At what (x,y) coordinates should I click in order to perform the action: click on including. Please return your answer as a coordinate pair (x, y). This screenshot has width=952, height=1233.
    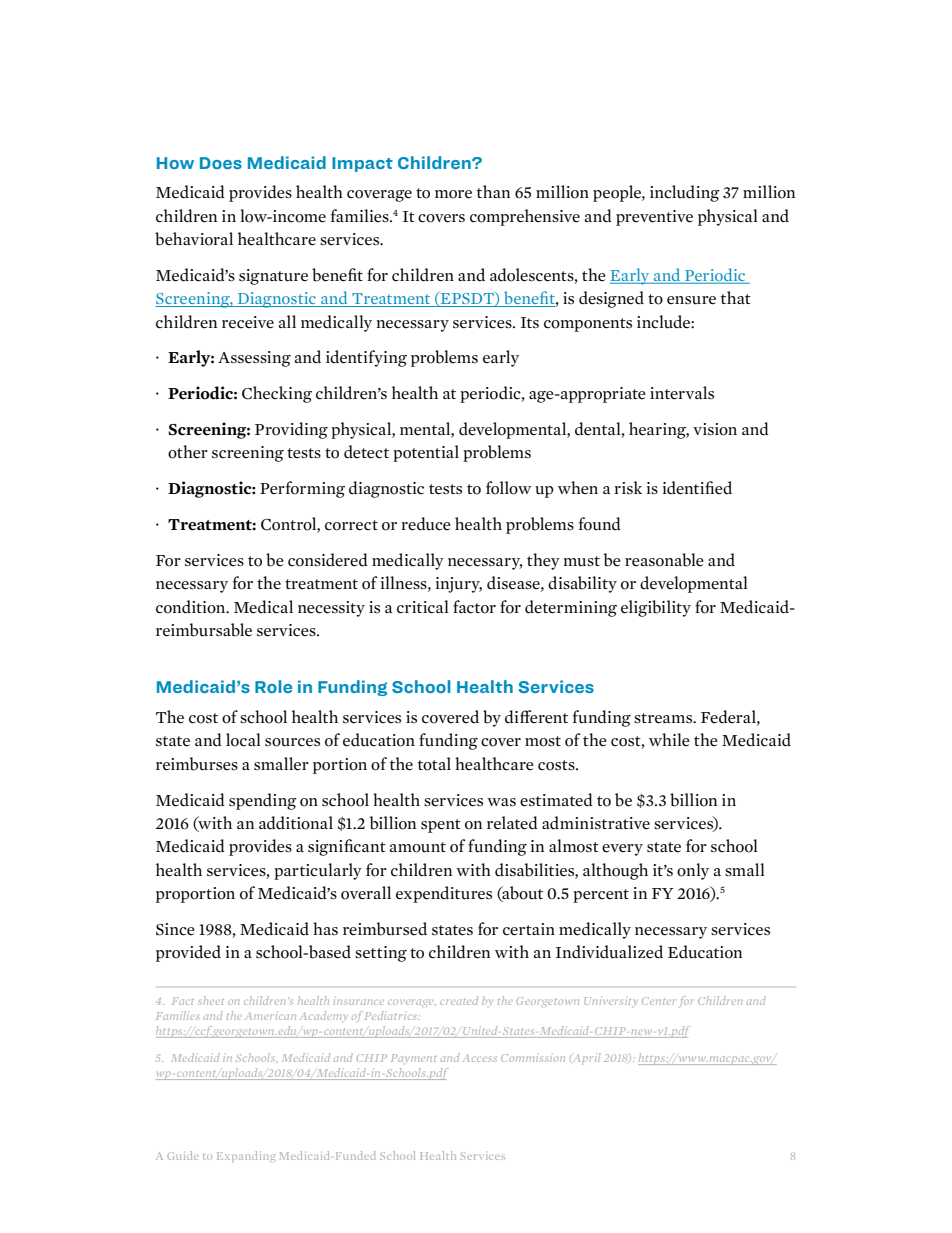
    Looking at the image, I should click on (685, 193).
